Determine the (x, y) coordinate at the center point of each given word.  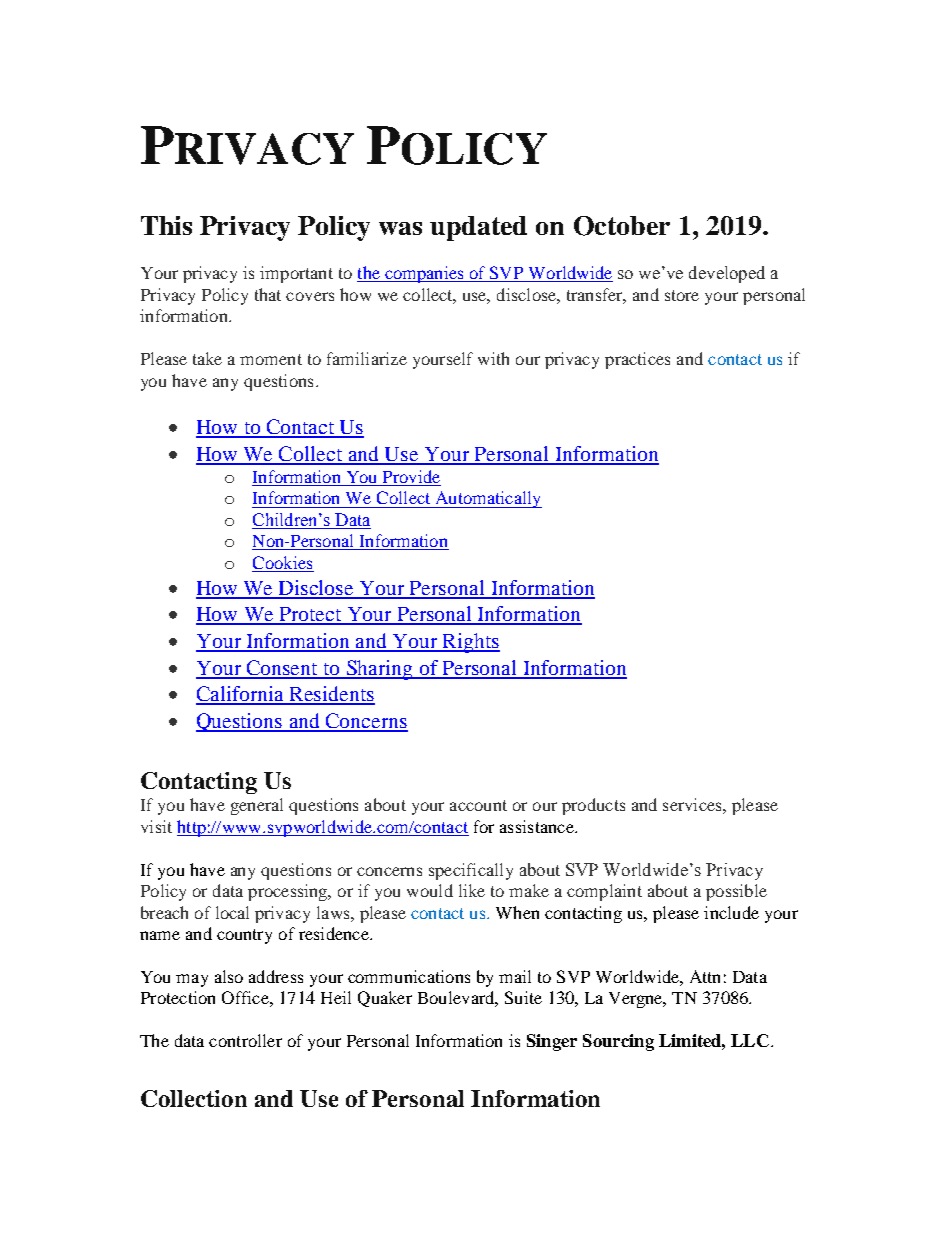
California (241, 695)
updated (478, 228)
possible (736, 892)
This (166, 225)
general (257, 806)
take (207, 358)
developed (727, 274)
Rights (470, 643)
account (478, 805)
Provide (410, 478)
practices (637, 360)
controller (245, 1040)
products (593, 806)
